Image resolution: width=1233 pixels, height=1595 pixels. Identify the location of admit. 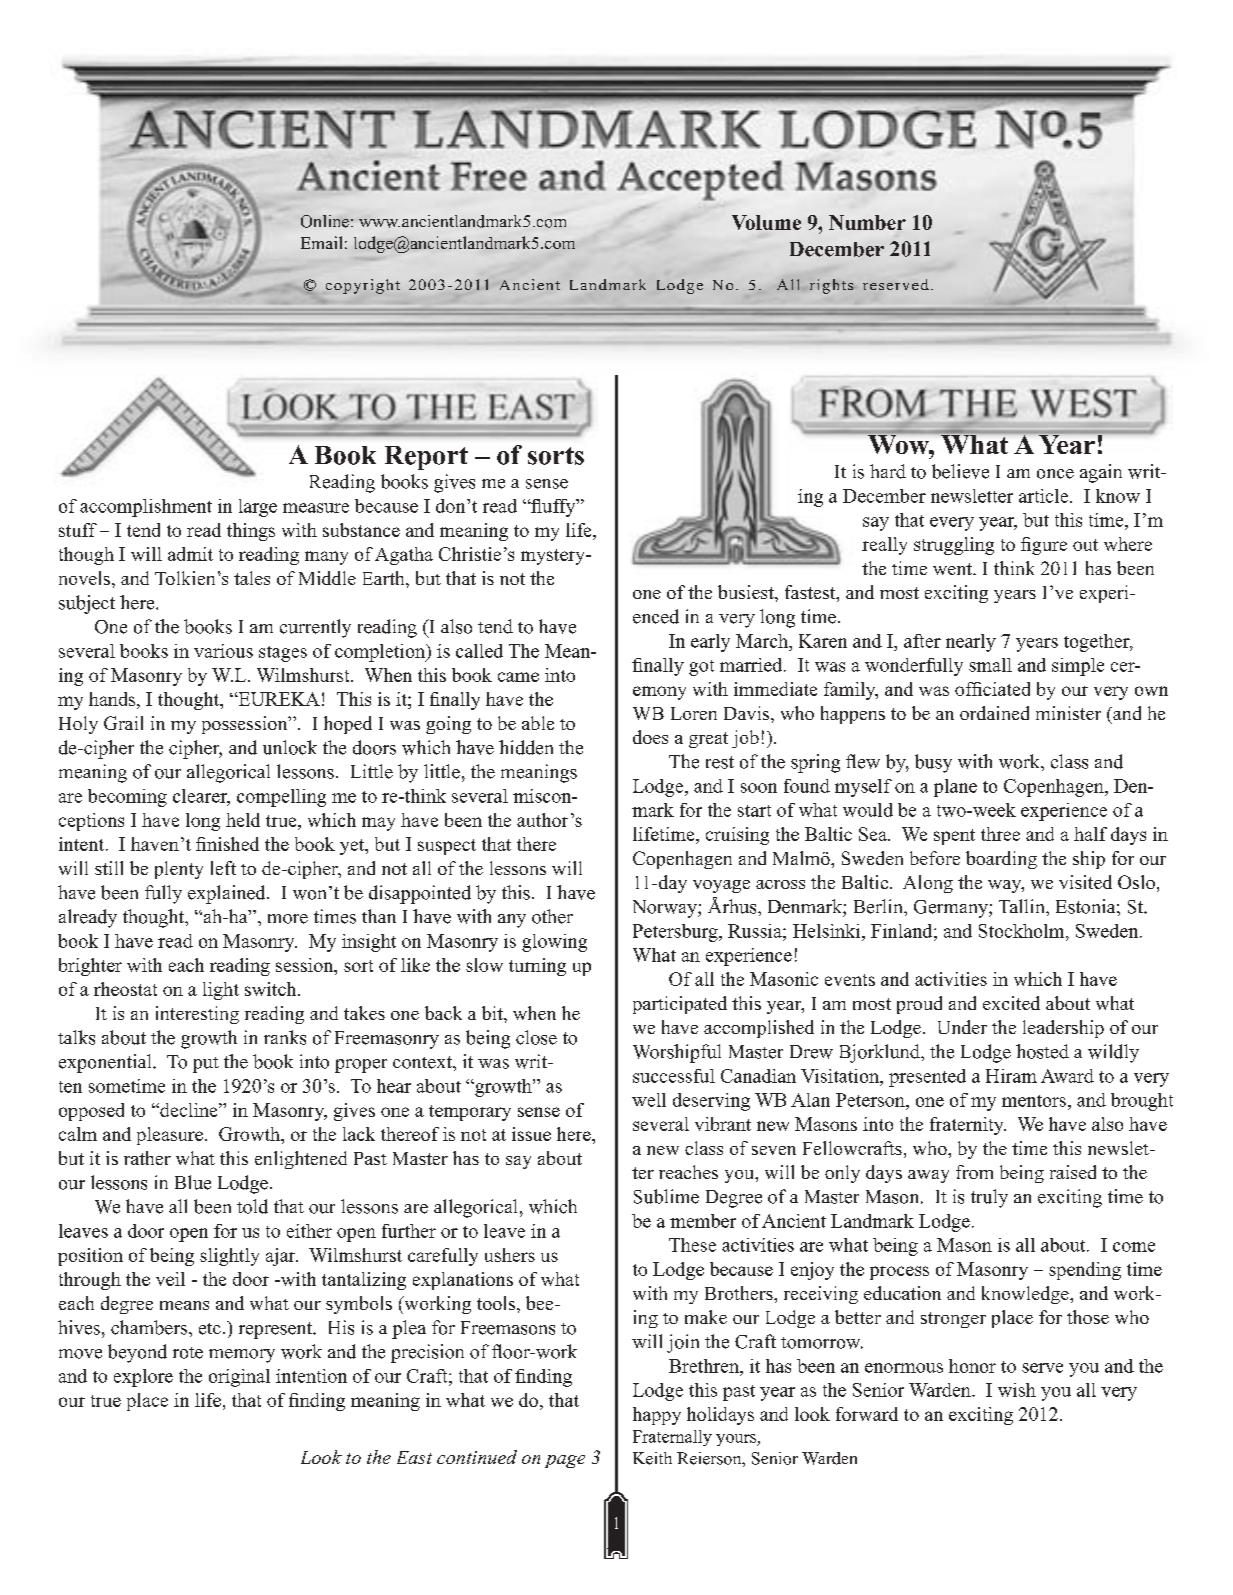
(190, 554).
